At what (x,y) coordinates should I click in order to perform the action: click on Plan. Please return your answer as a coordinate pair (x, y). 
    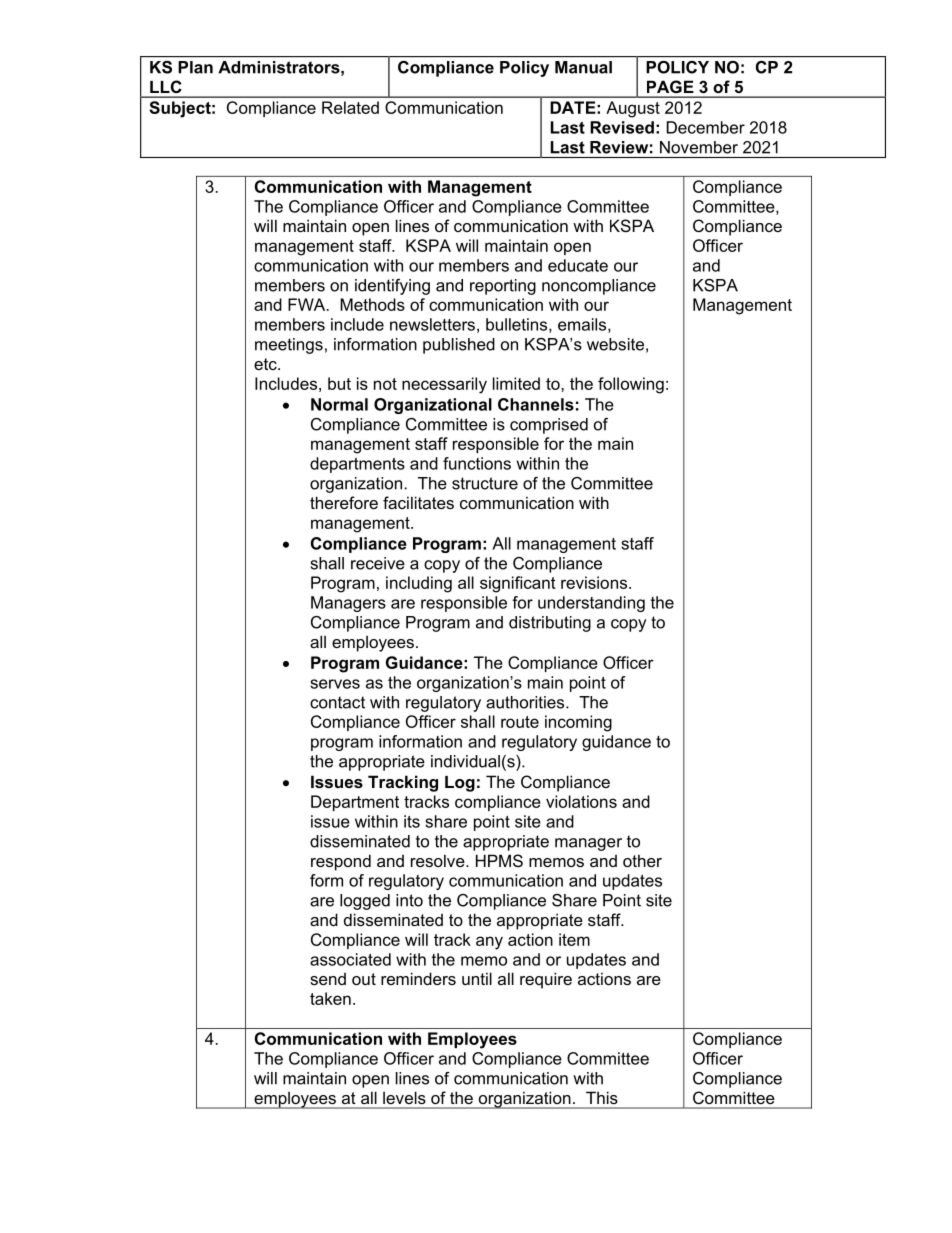
    Looking at the image, I should click on (196, 67).
